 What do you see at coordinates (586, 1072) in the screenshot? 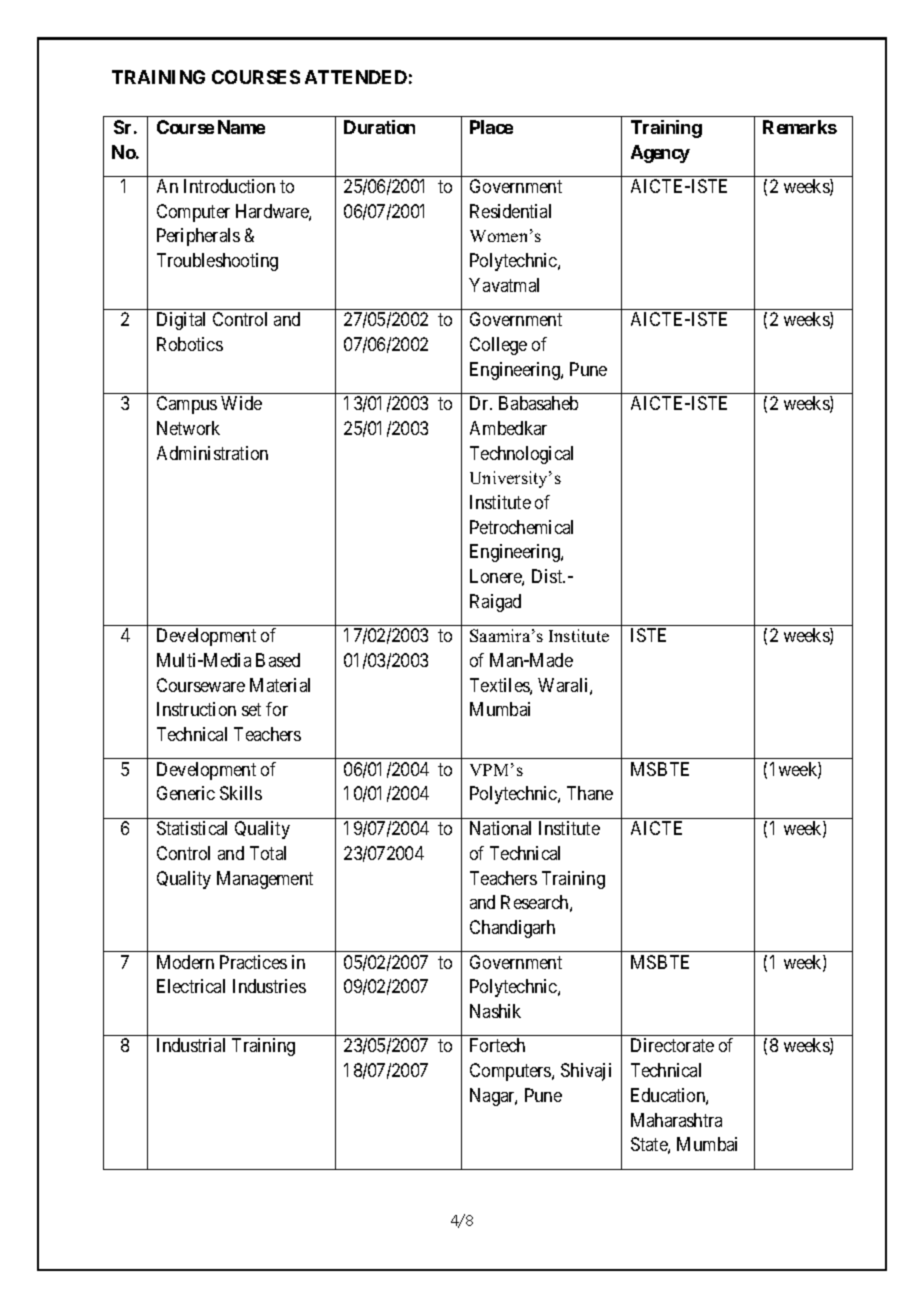
I see `Shivaji` at bounding box center [586, 1072].
